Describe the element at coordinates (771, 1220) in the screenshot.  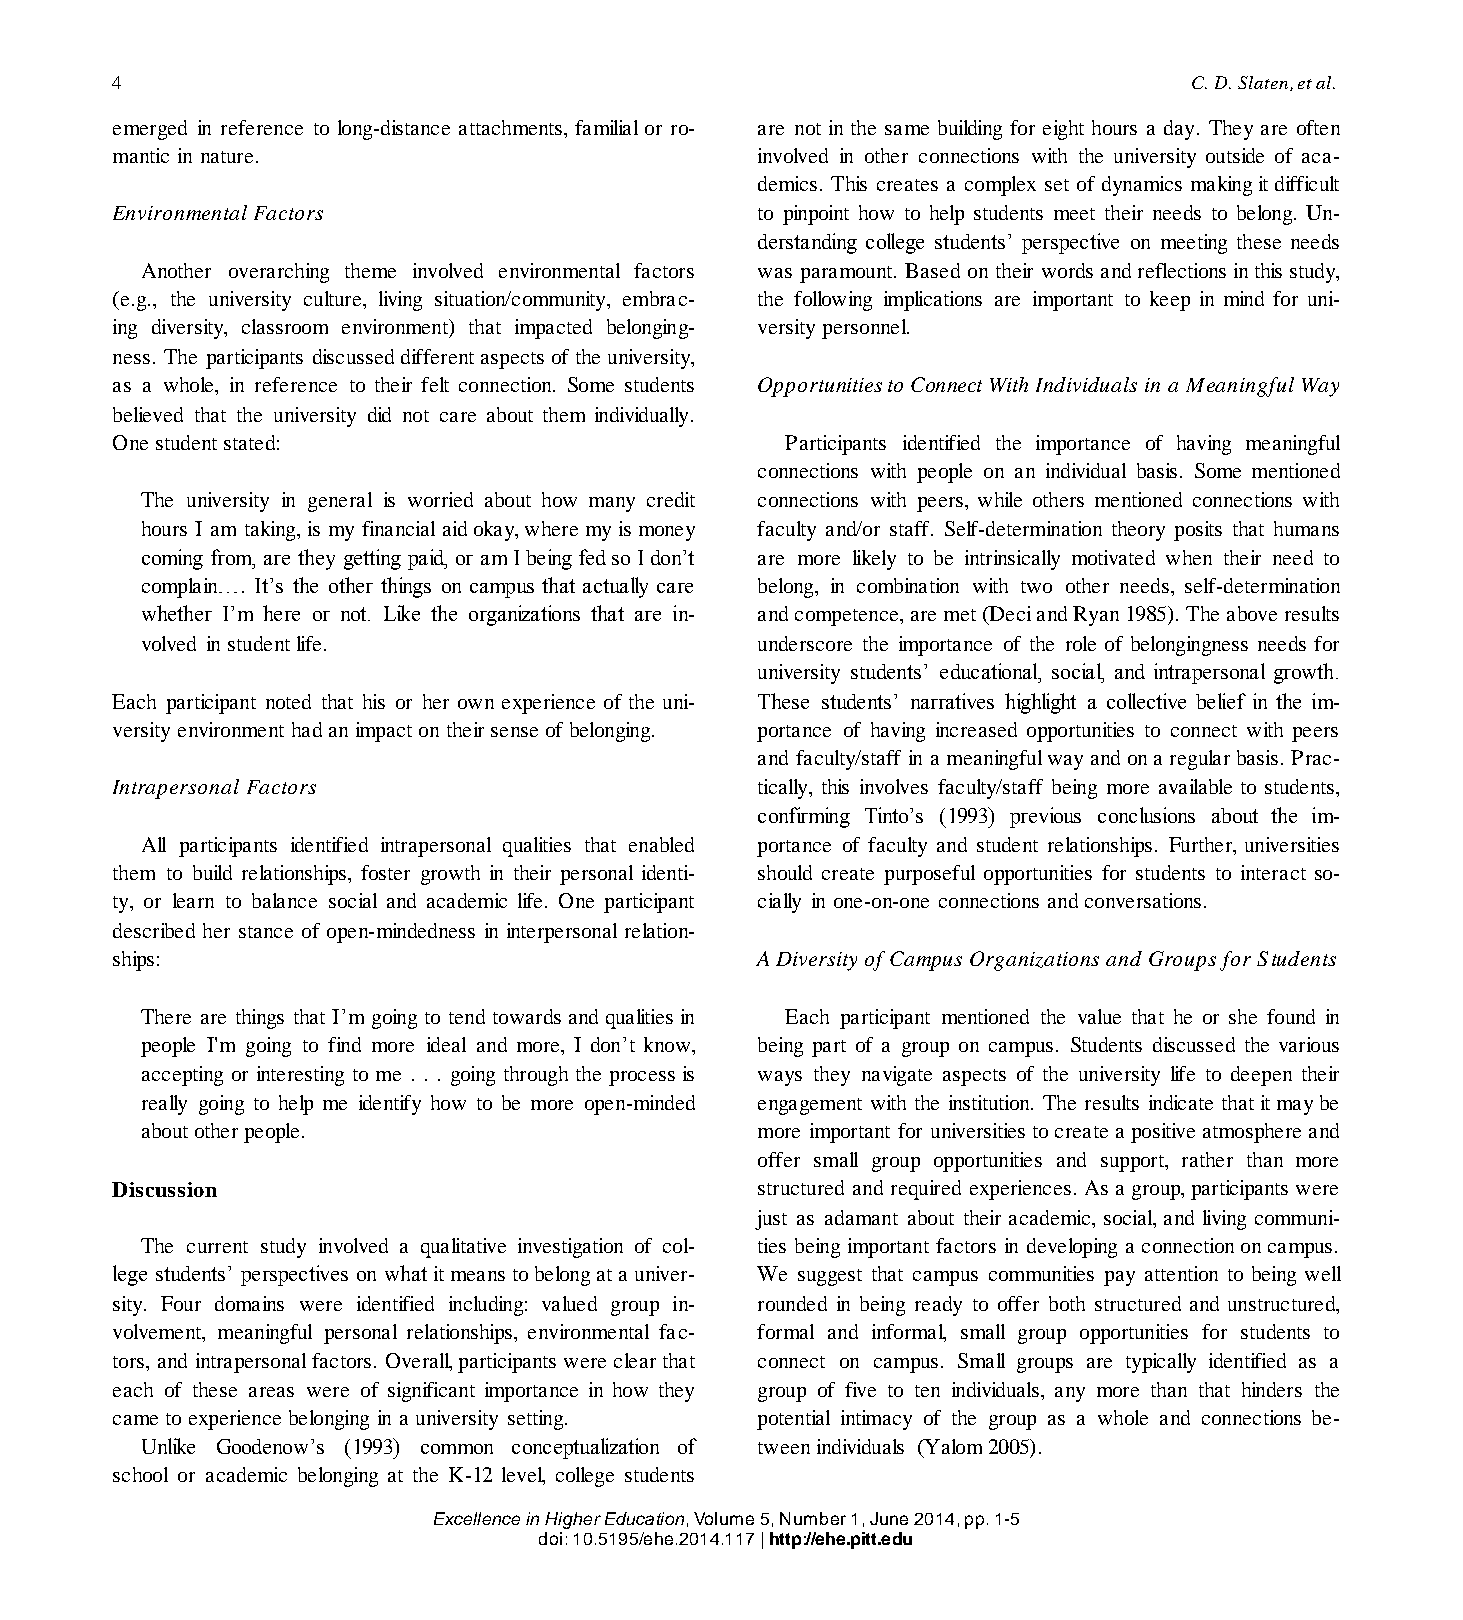
I see `just` at that location.
